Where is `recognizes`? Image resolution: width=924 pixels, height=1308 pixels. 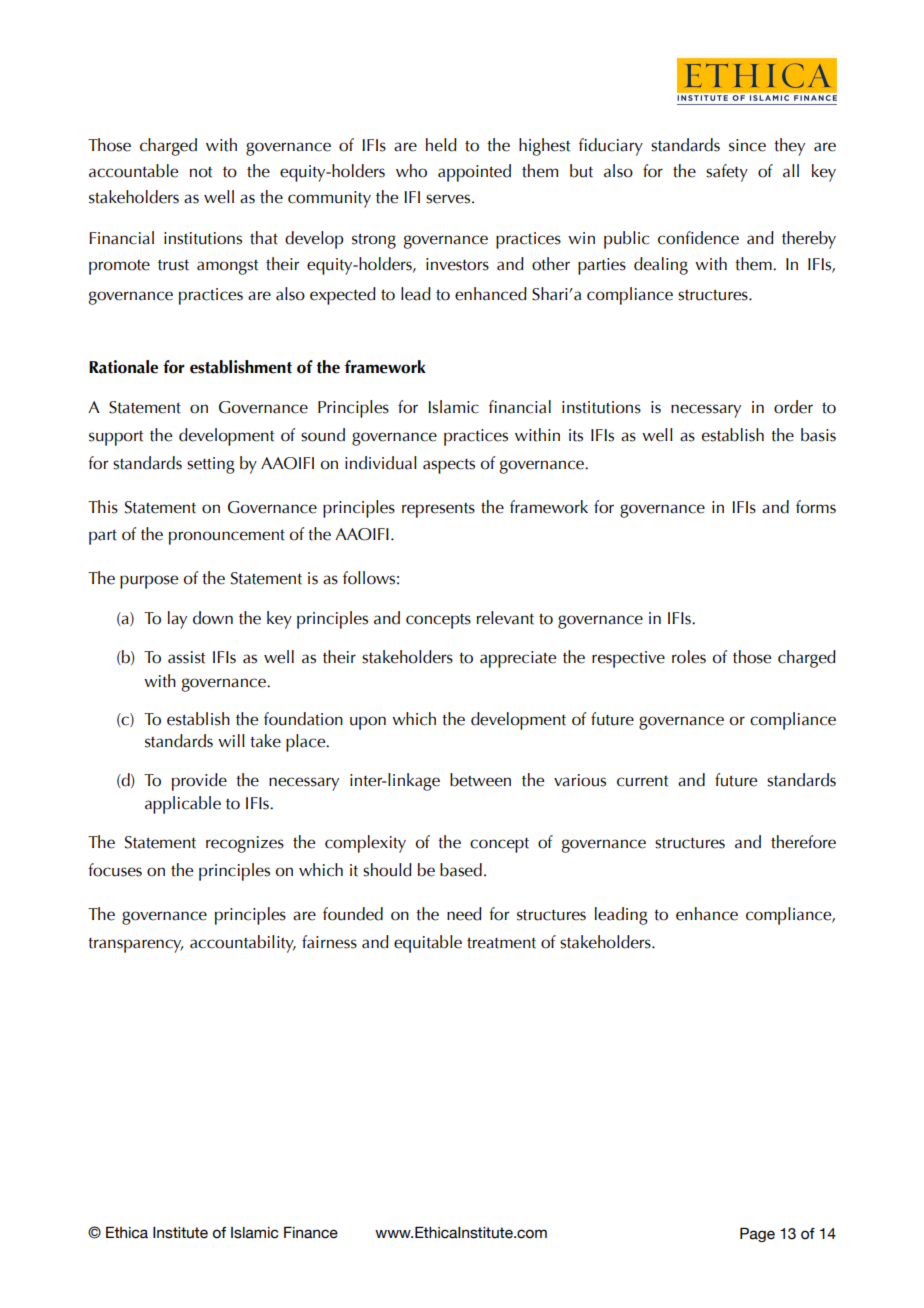 recognizes is located at coordinates (245, 844).
